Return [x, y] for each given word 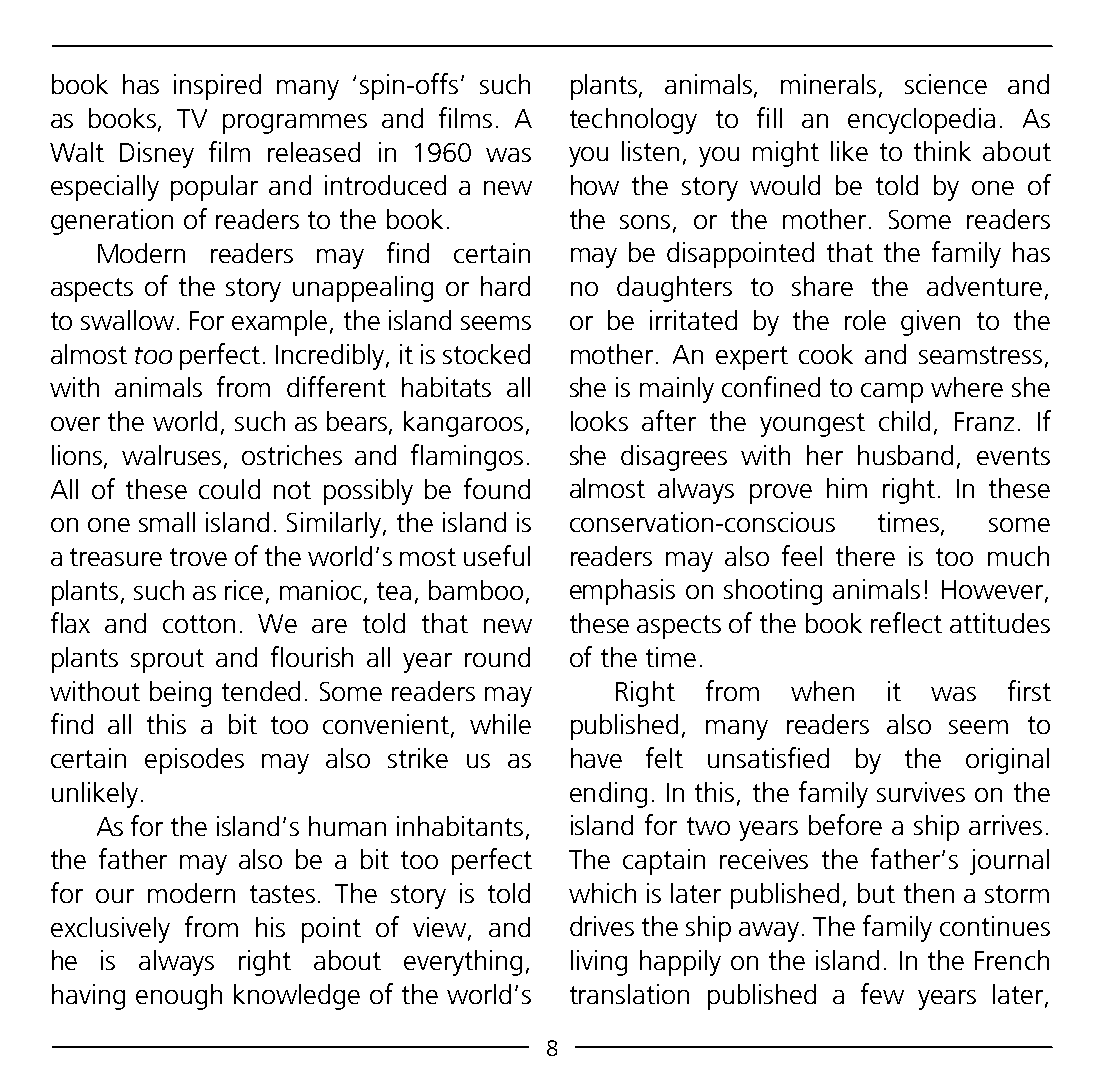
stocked [486, 354]
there [865, 556]
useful [497, 555]
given [930, 323]
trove [198, 557]
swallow [127, 320]
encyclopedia [921, 121]
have [596, 758]
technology [633, 121]
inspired [217, 87]
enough [179, 997]
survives [921, 792]
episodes [194, 761]
